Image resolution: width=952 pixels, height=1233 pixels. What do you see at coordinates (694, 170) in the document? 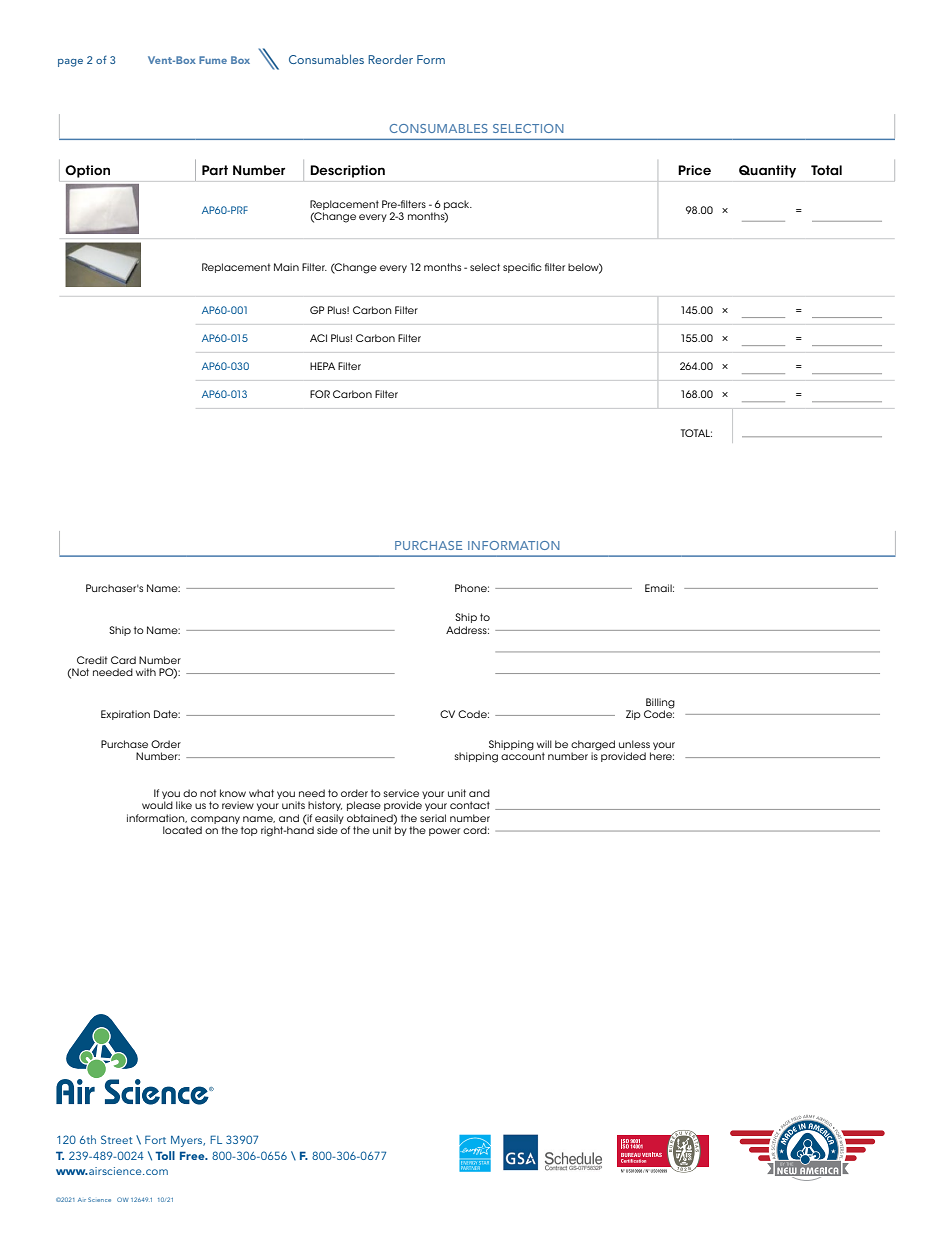
I see `Price` at bounding box center [694, 170].
